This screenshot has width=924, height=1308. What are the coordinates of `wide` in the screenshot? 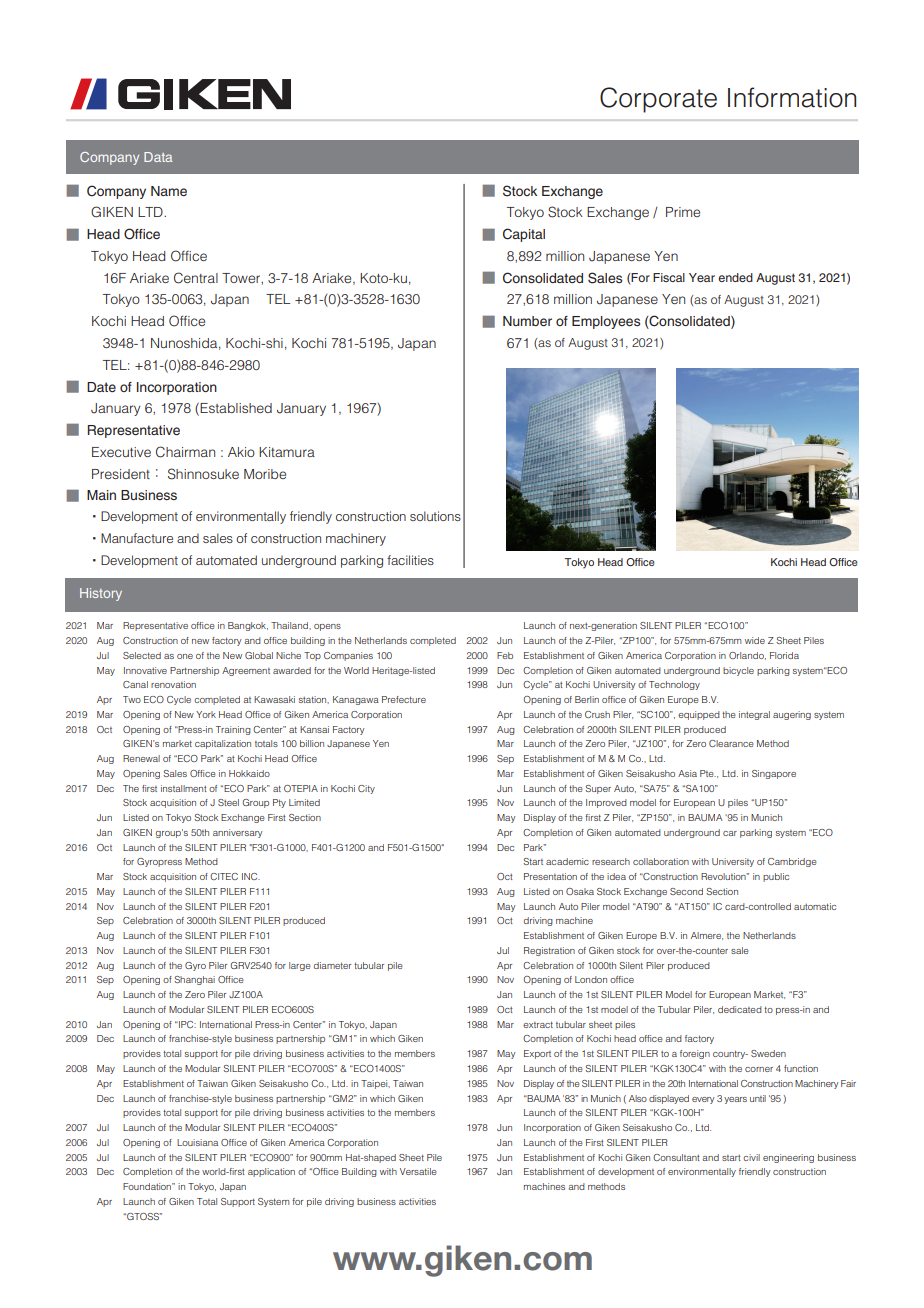 It's located at (755, 640).
